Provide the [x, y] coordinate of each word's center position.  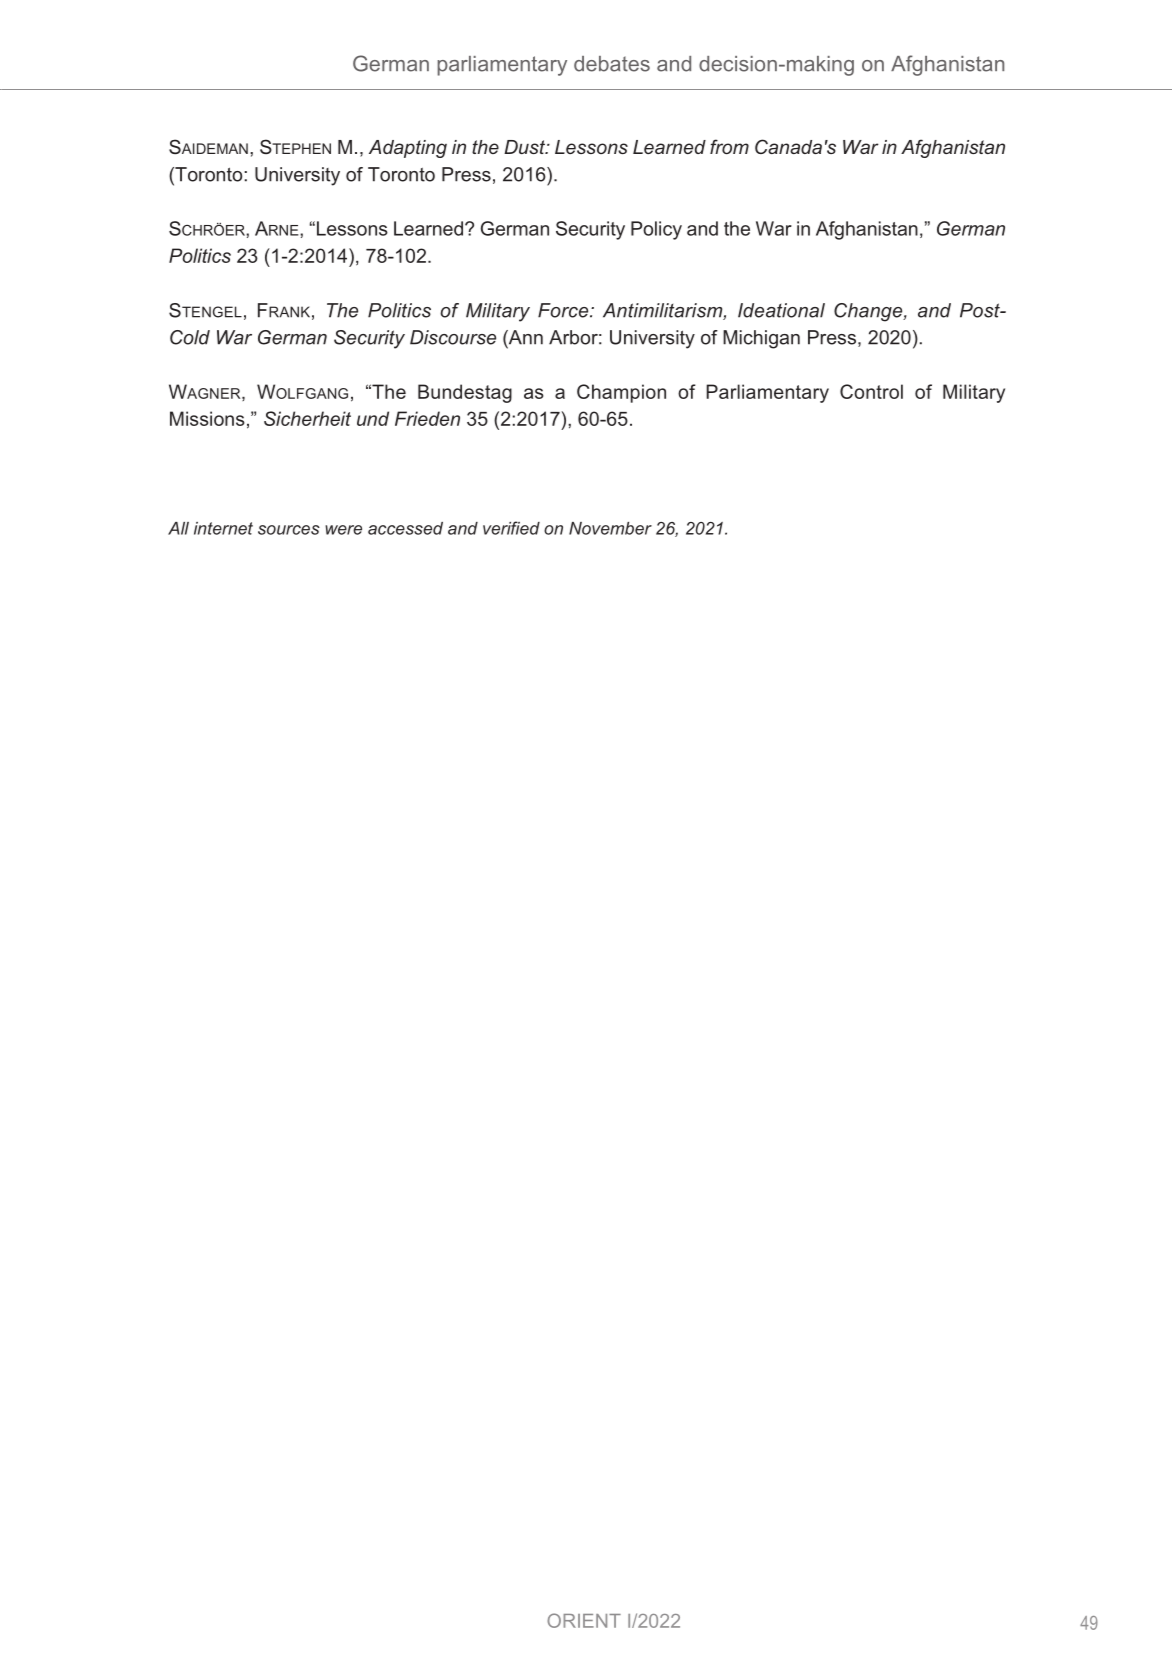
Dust [525, 147]
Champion [621, 393]
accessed [405, 528]
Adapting [408, 149]
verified [511, 528]
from [729, 146]
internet [223, 528]
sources [289, 530]
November [610, 528]
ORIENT [584, 1620]
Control [871, 391]
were [343, 530]
